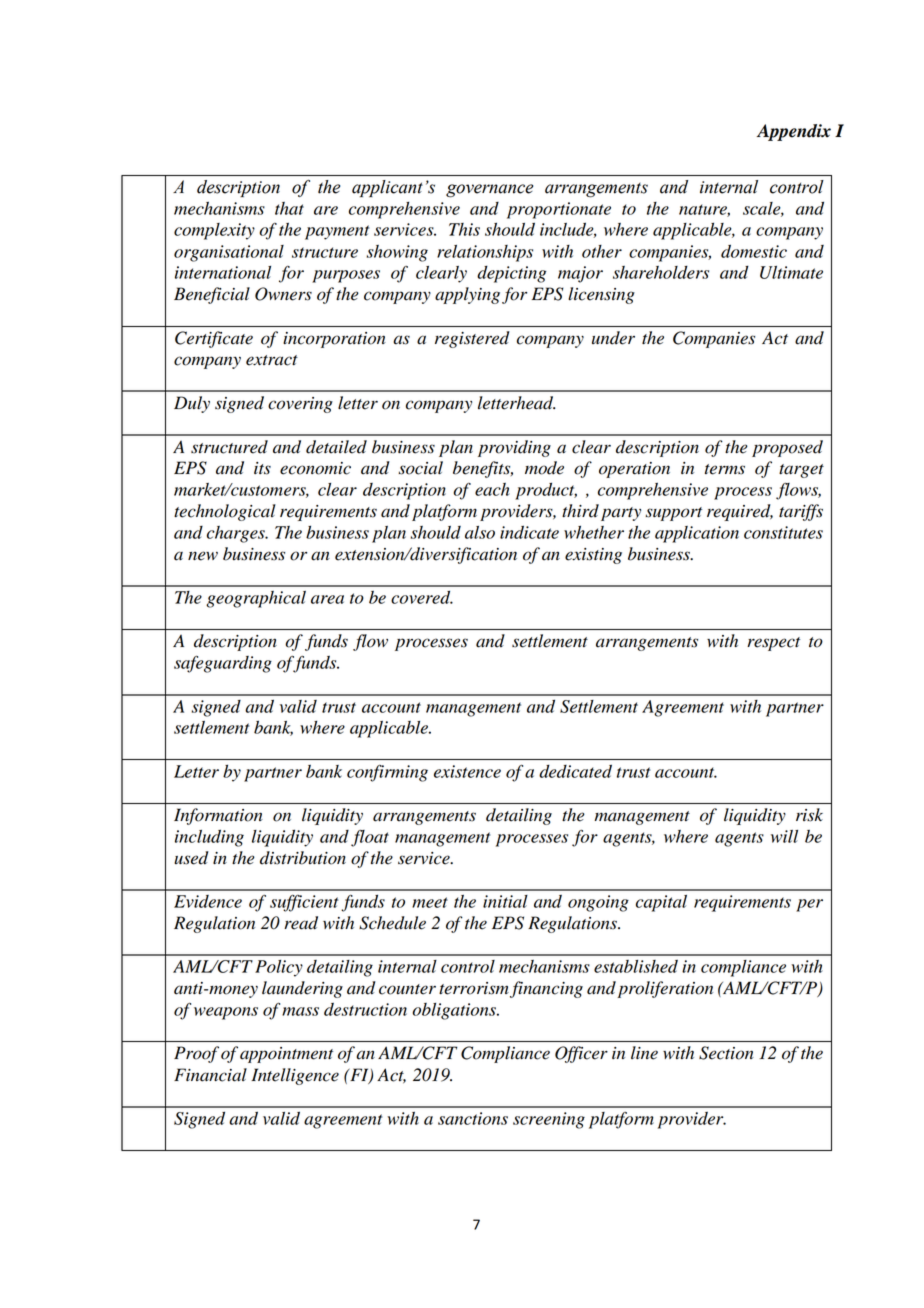  What do you see at coordinates (794, 132) in the screenshot?
I see `Appendix` at bounding box center [794, 132].
